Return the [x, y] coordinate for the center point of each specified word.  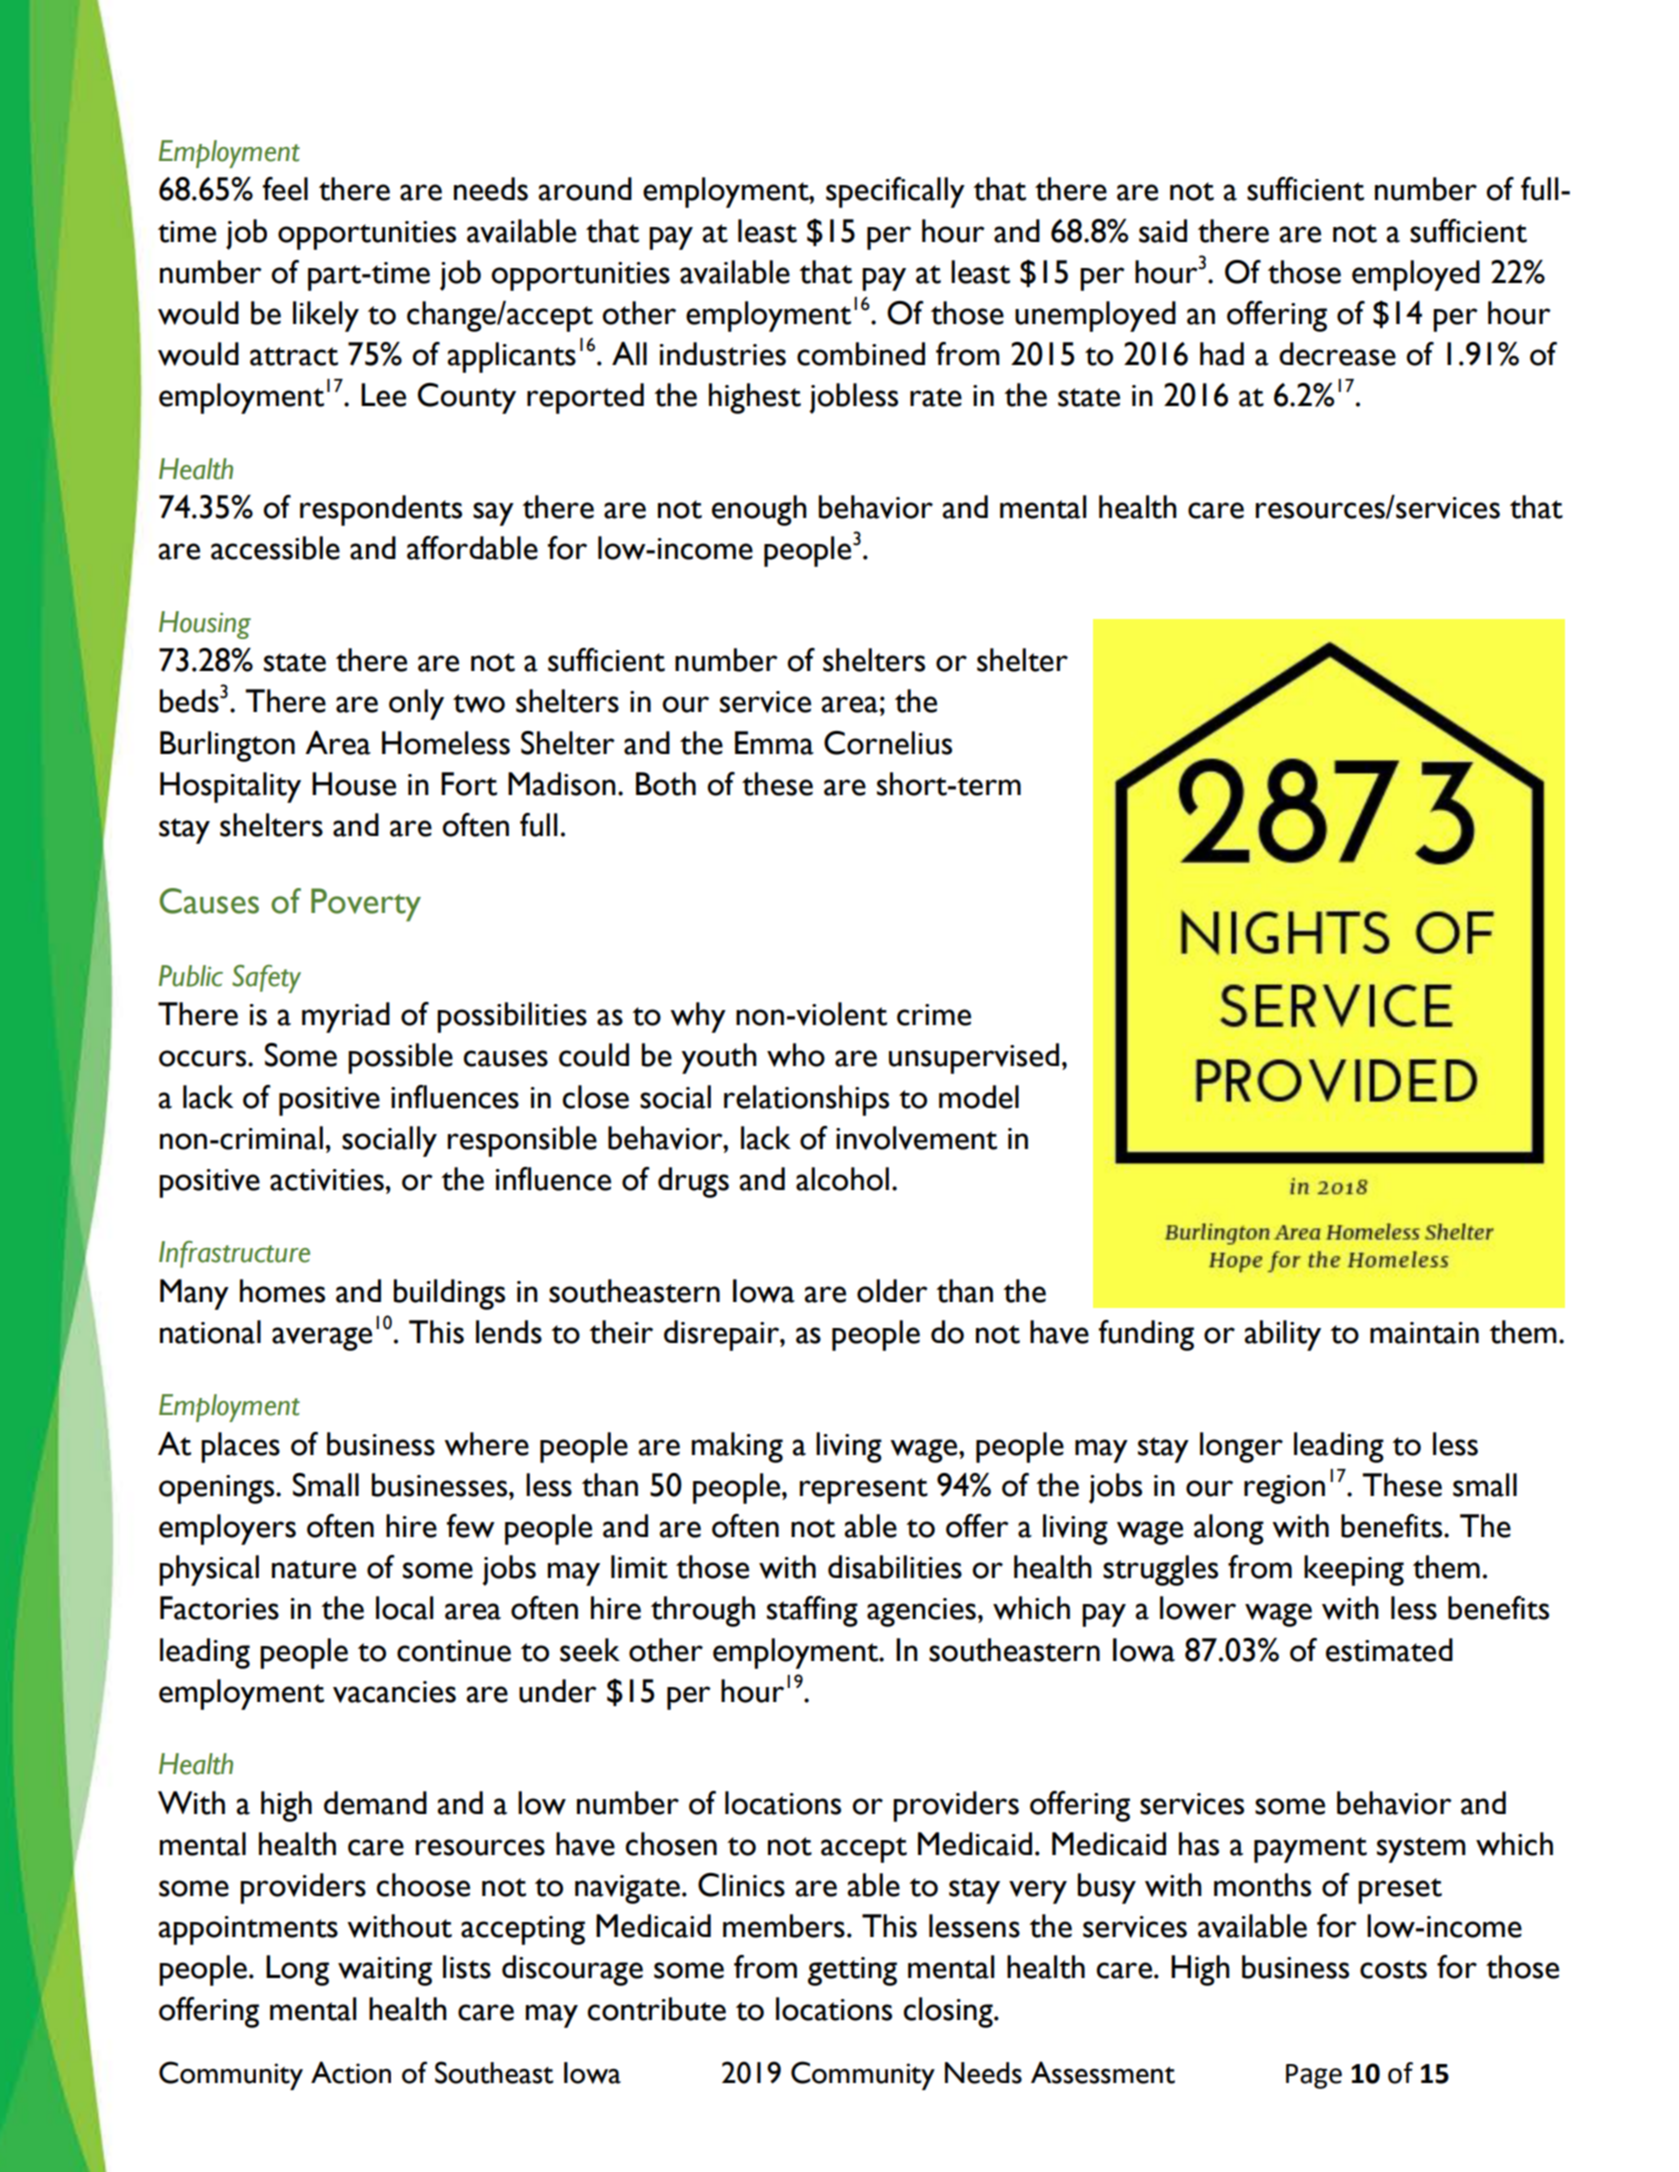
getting [852, 1971]
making [737, 1447]
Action [351, 2072]
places [240, 1447]
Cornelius [888, 743]
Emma [774, 743]
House [354, 784]
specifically [895, 192]
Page [1314, 2076]
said [1163, 231]
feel [285, 189]
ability [1283, 1335]
